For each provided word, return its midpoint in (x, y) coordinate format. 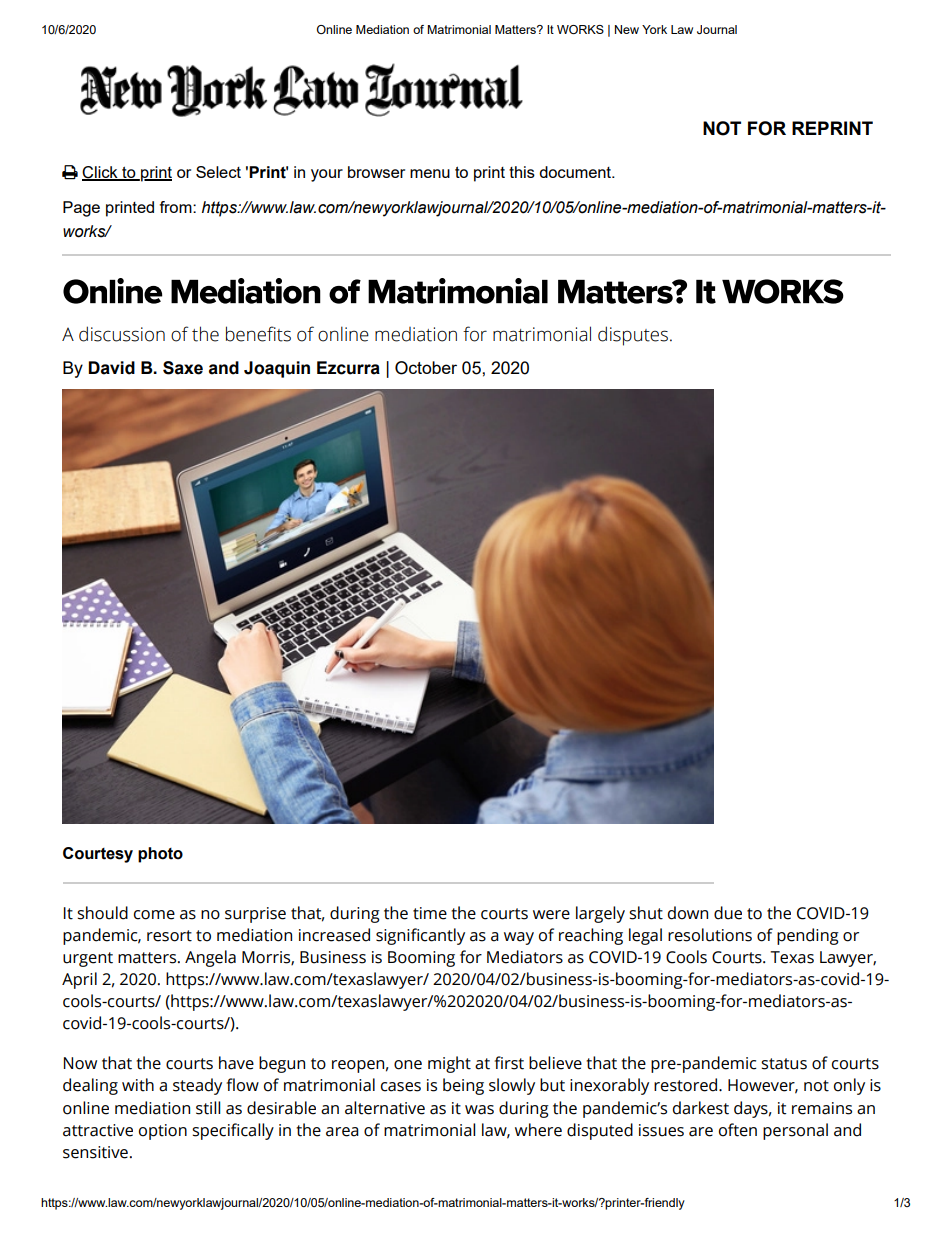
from (177, 207)
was (479, 1110)
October (426, 368)
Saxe (183, 368)
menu (430, 173)
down (688, 913)
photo (160, 855)
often (738, 1130)
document (576, 172)
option (163, 1132)
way (519, 938)
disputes (633, 336)
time (430, 913)
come (154, 915)
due (728, 913)
